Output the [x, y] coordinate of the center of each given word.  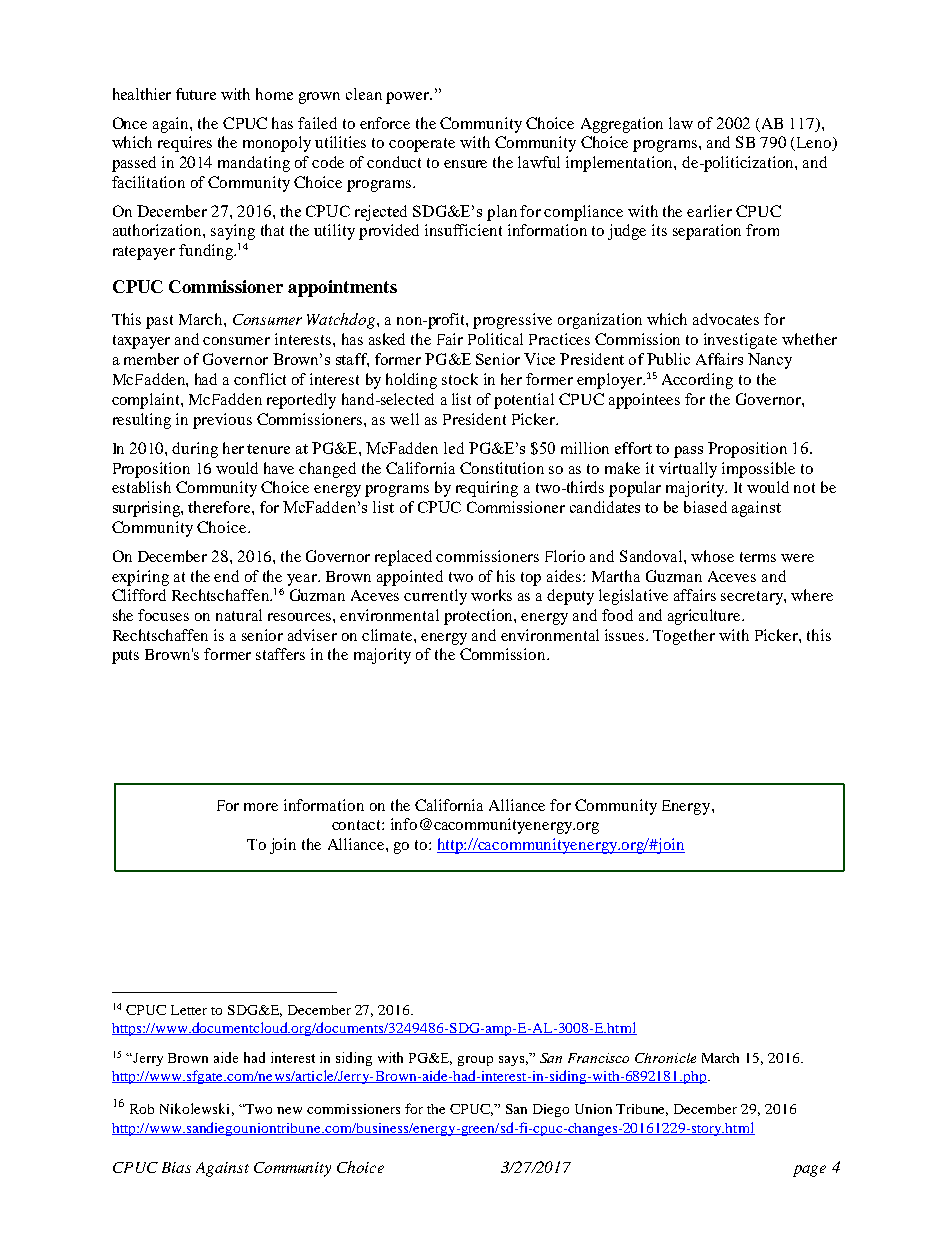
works [491, 595]
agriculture [705, 617]
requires [185, 144]
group [475, 1061]
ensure [465, 164]
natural [239, 615]
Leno [815, 144]
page [809, 1171]
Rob [142, 1109]
